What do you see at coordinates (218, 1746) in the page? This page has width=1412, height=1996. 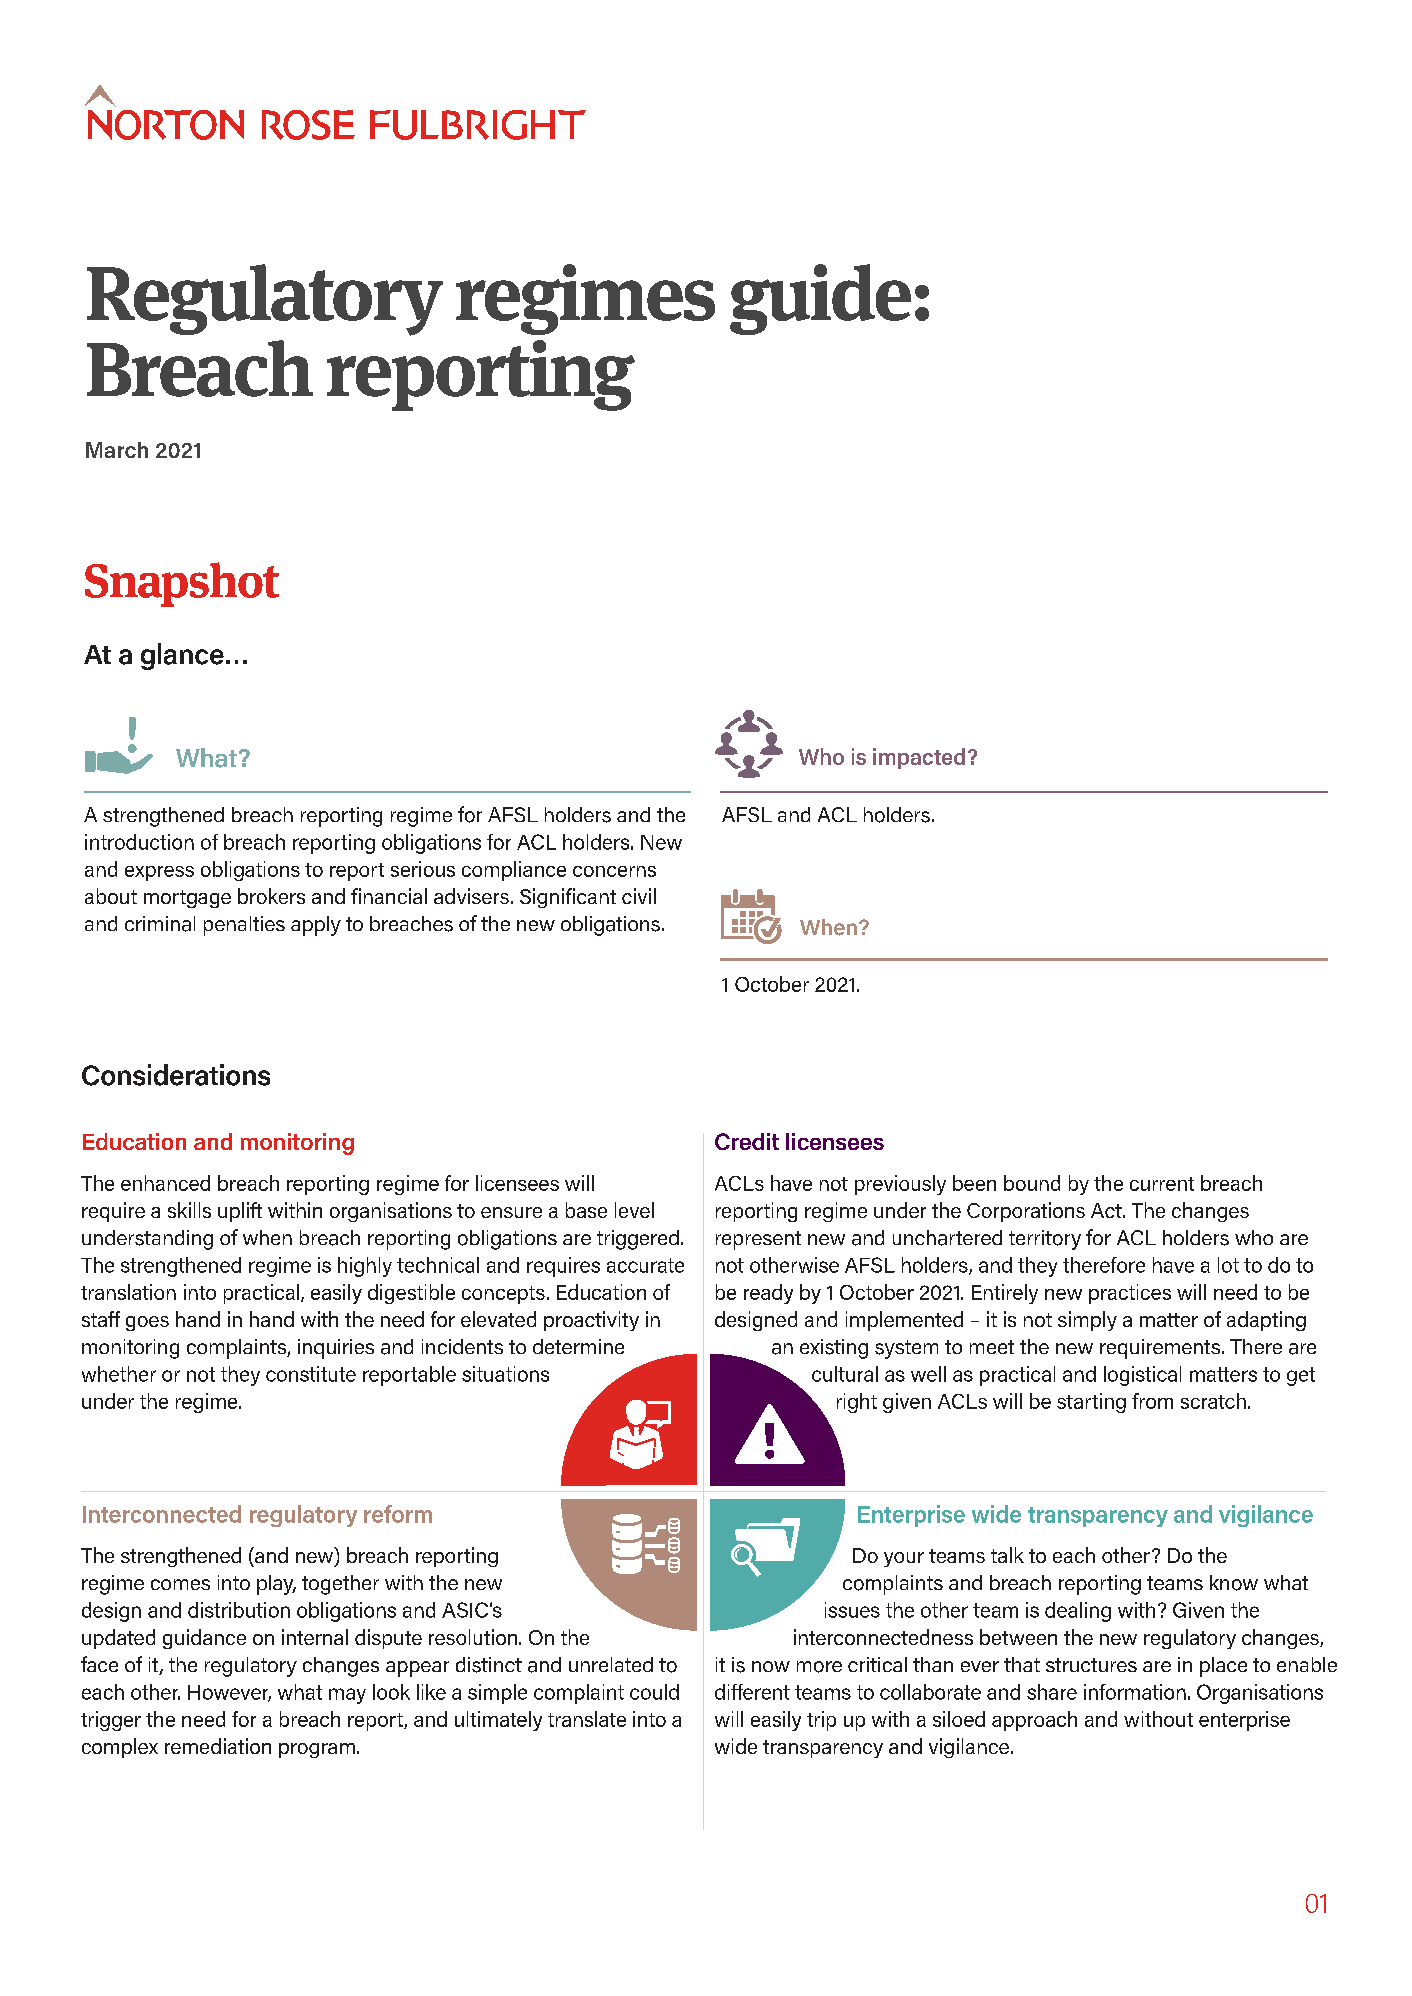 I see `remediation` at bounding box center [218, 1746].
